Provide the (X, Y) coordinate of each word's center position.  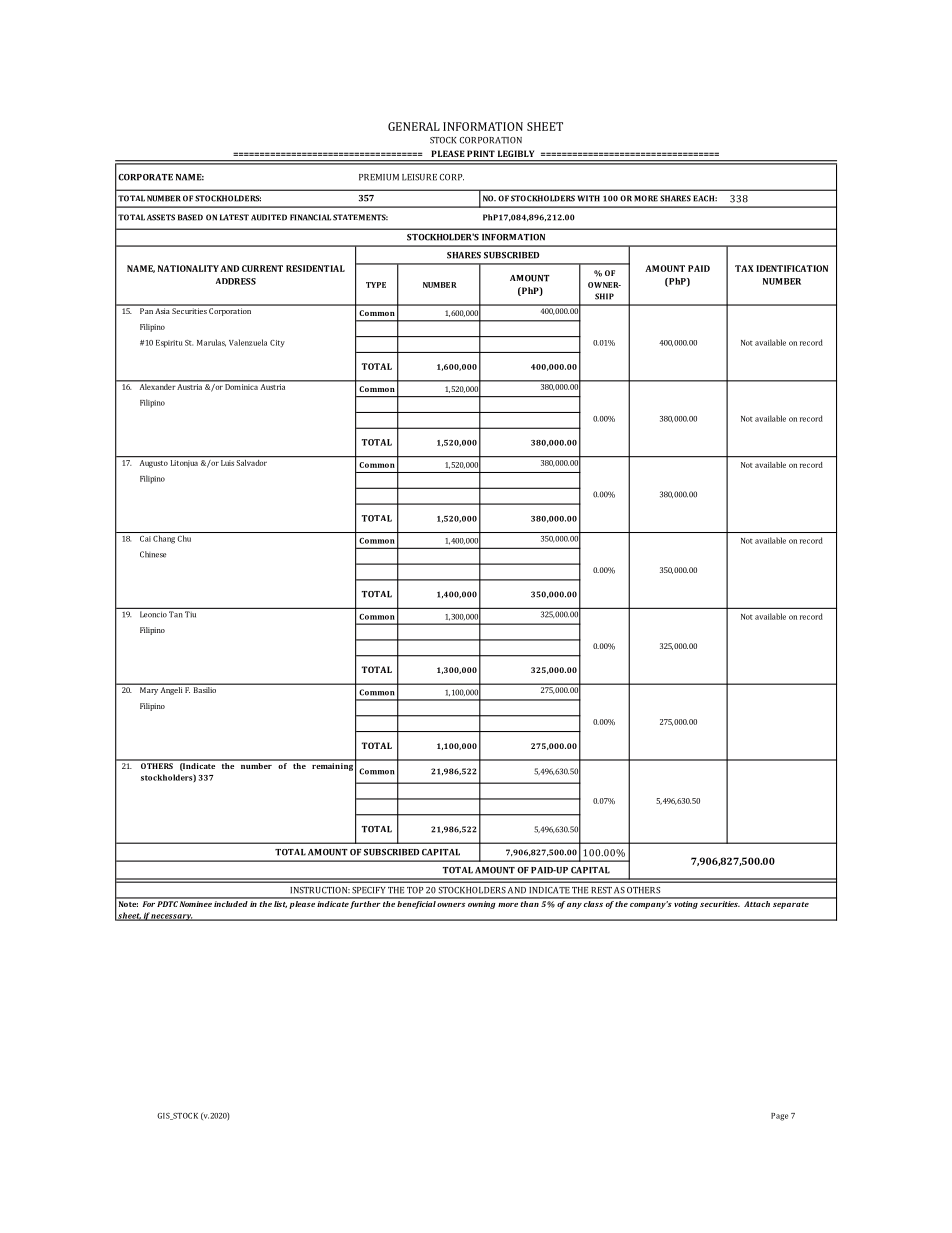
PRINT (481, 153)
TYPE (376, 285)
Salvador (252, 461)
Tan (175, 614)
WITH (588, 198)
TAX (744, 268)
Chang (164, 539)
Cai (145, 539)
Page (779, 1117)
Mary (149, 691)
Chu (184, 538)
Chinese (153, 554)
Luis (227, 463)
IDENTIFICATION (792, 268)
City (277, 343)
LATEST (234, 217)
